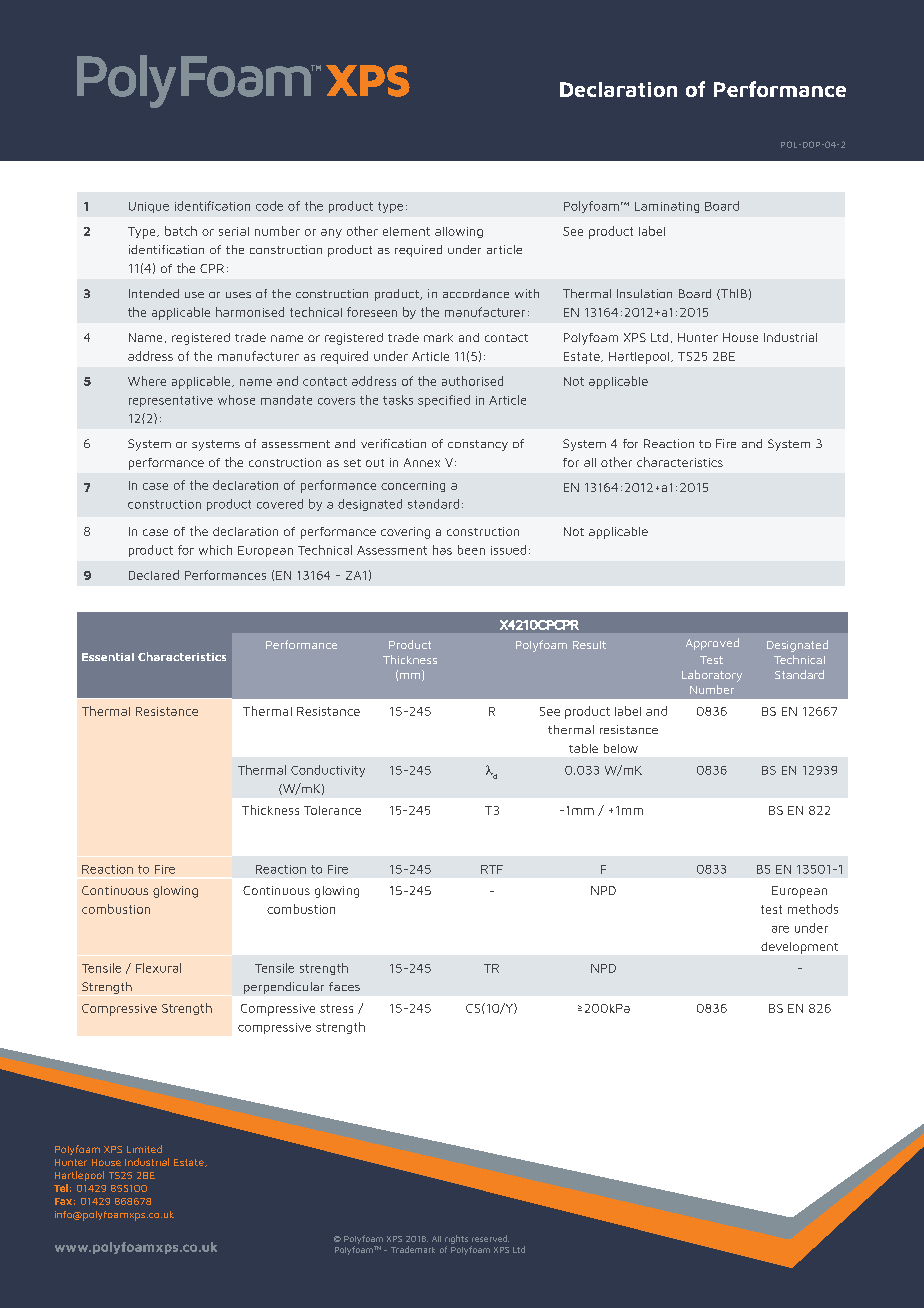 The image size is (924, 1308). Describe the element at coordinates (490, 1238) in the screenshot. I see `reserved` at that location.
